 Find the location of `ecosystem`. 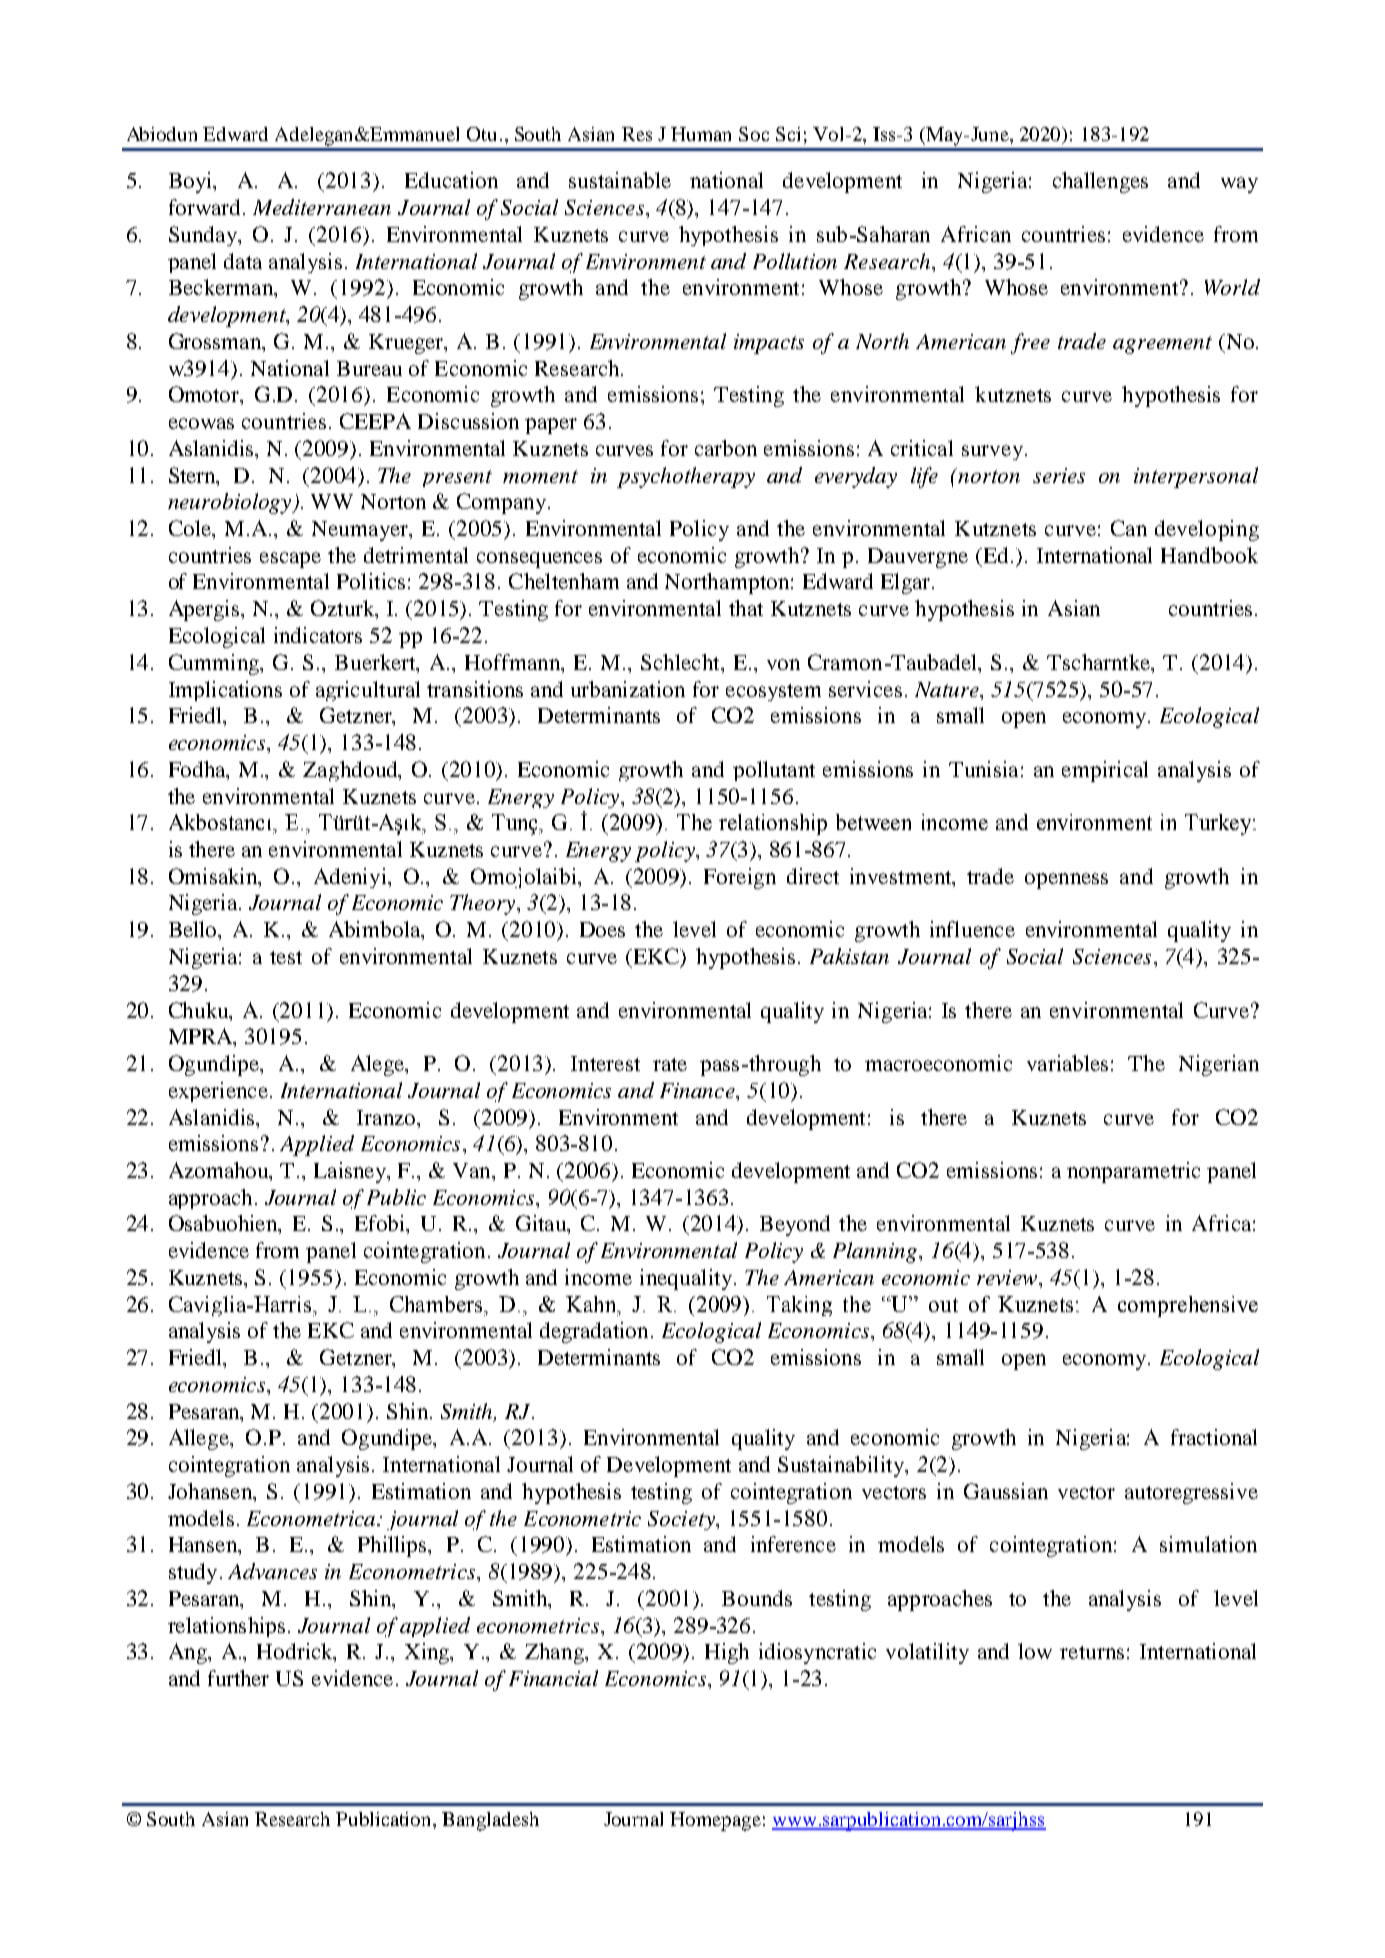

ecosystem is located at coordinates (773, 692).
